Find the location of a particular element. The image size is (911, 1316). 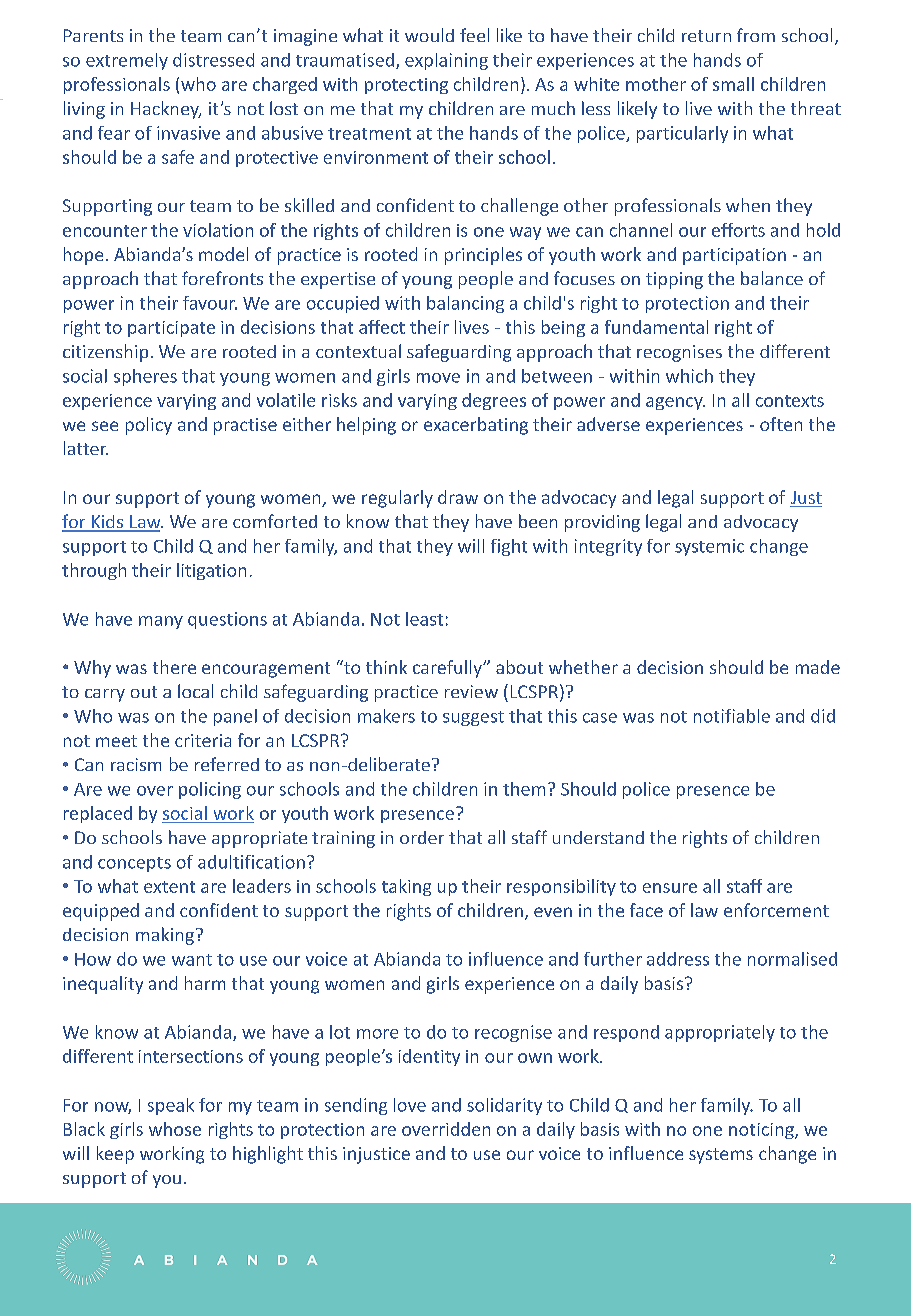

whose is located at coordinates (175, 1129).
